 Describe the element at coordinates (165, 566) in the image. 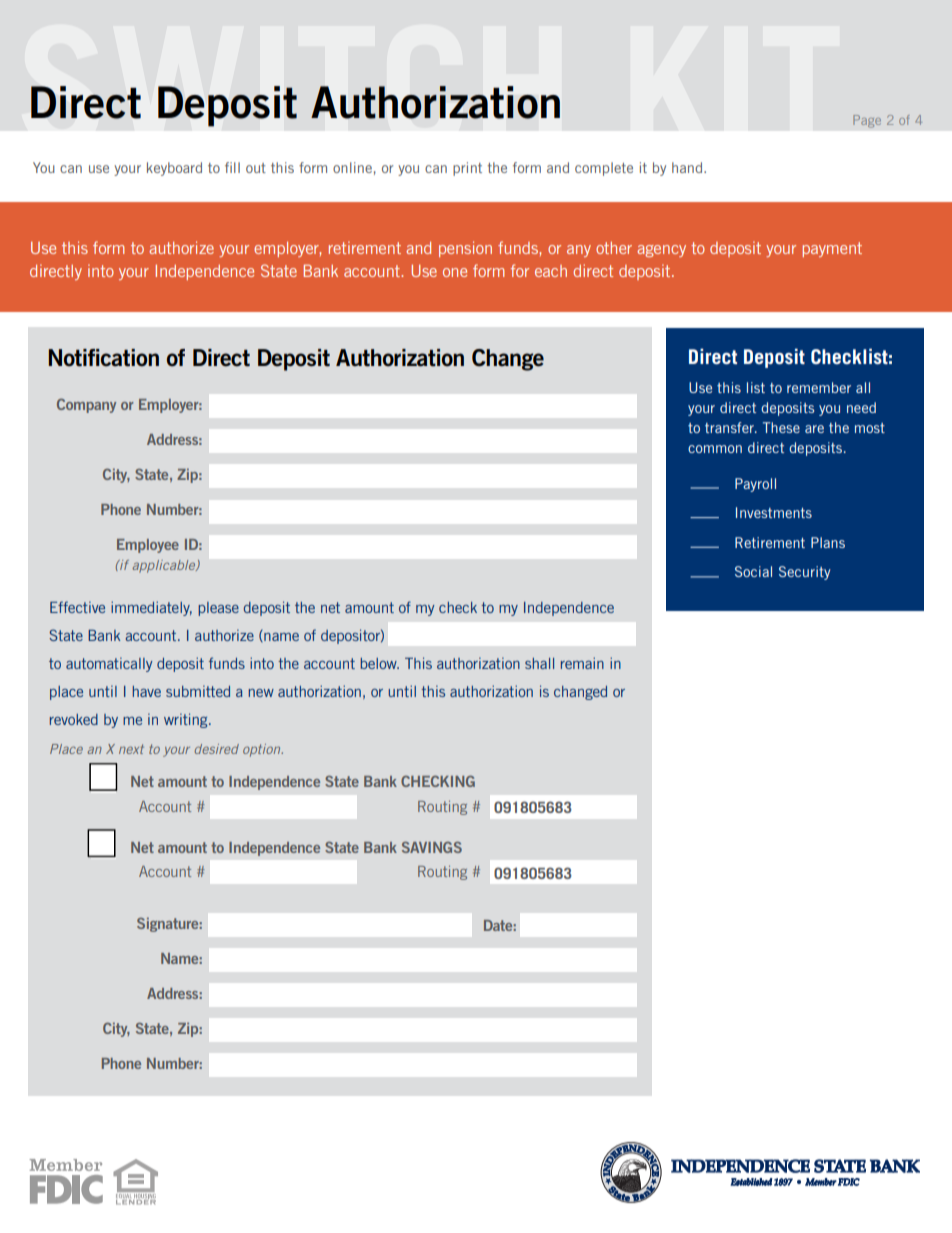

I see `applicable` at that location.
